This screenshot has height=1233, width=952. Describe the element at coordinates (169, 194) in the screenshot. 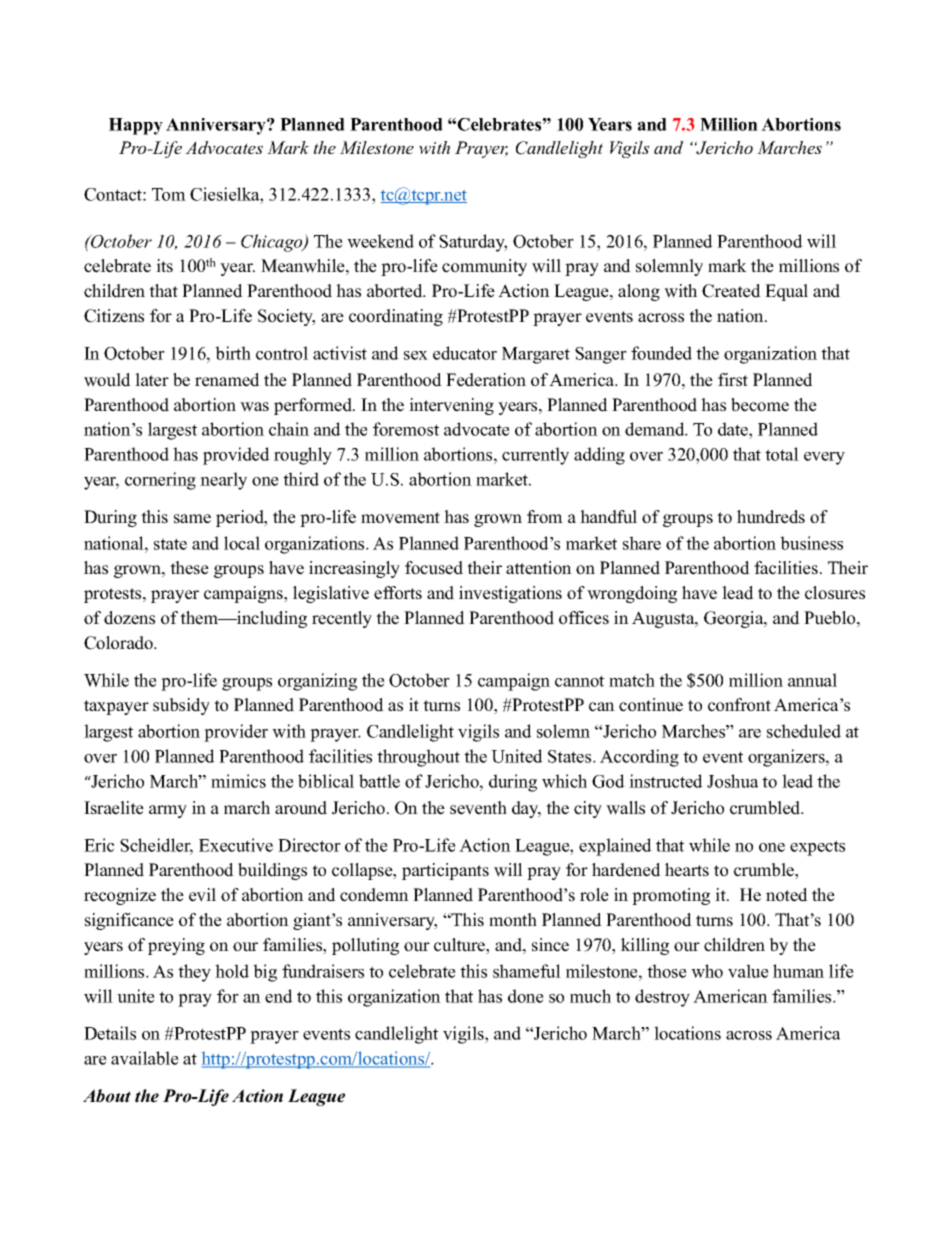

I see `Tom` at that location.
